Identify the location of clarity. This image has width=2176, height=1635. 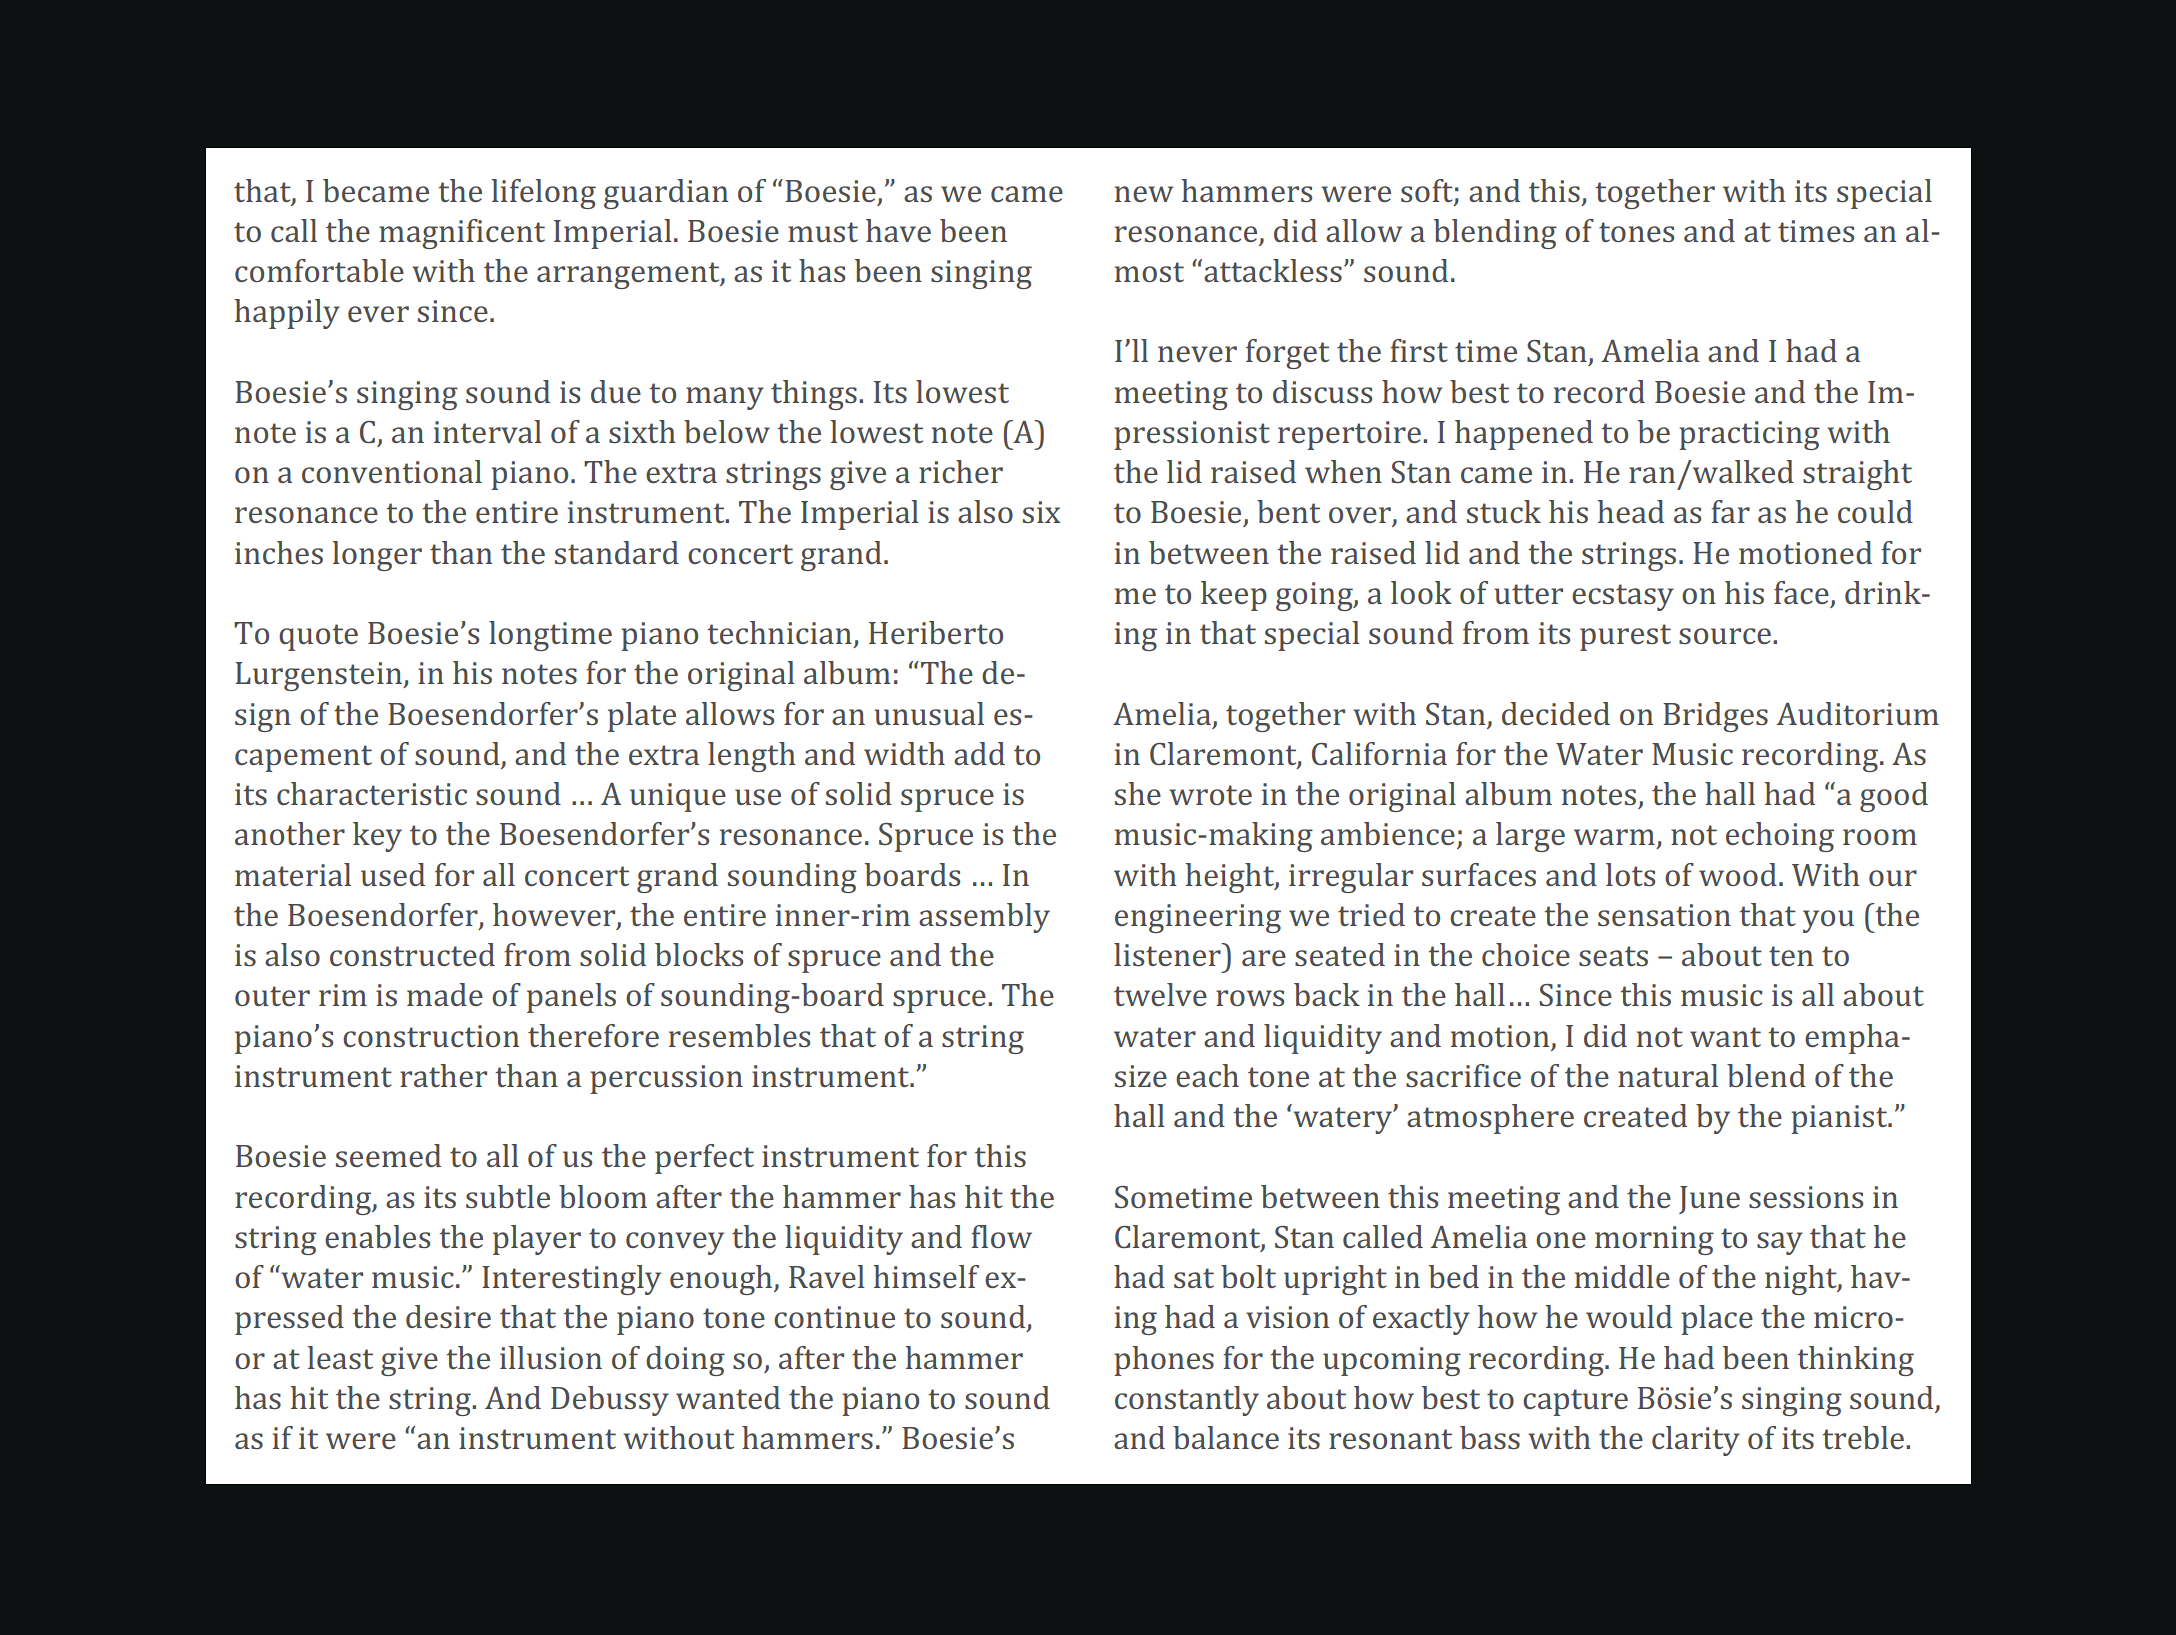
(1696, 1441).
